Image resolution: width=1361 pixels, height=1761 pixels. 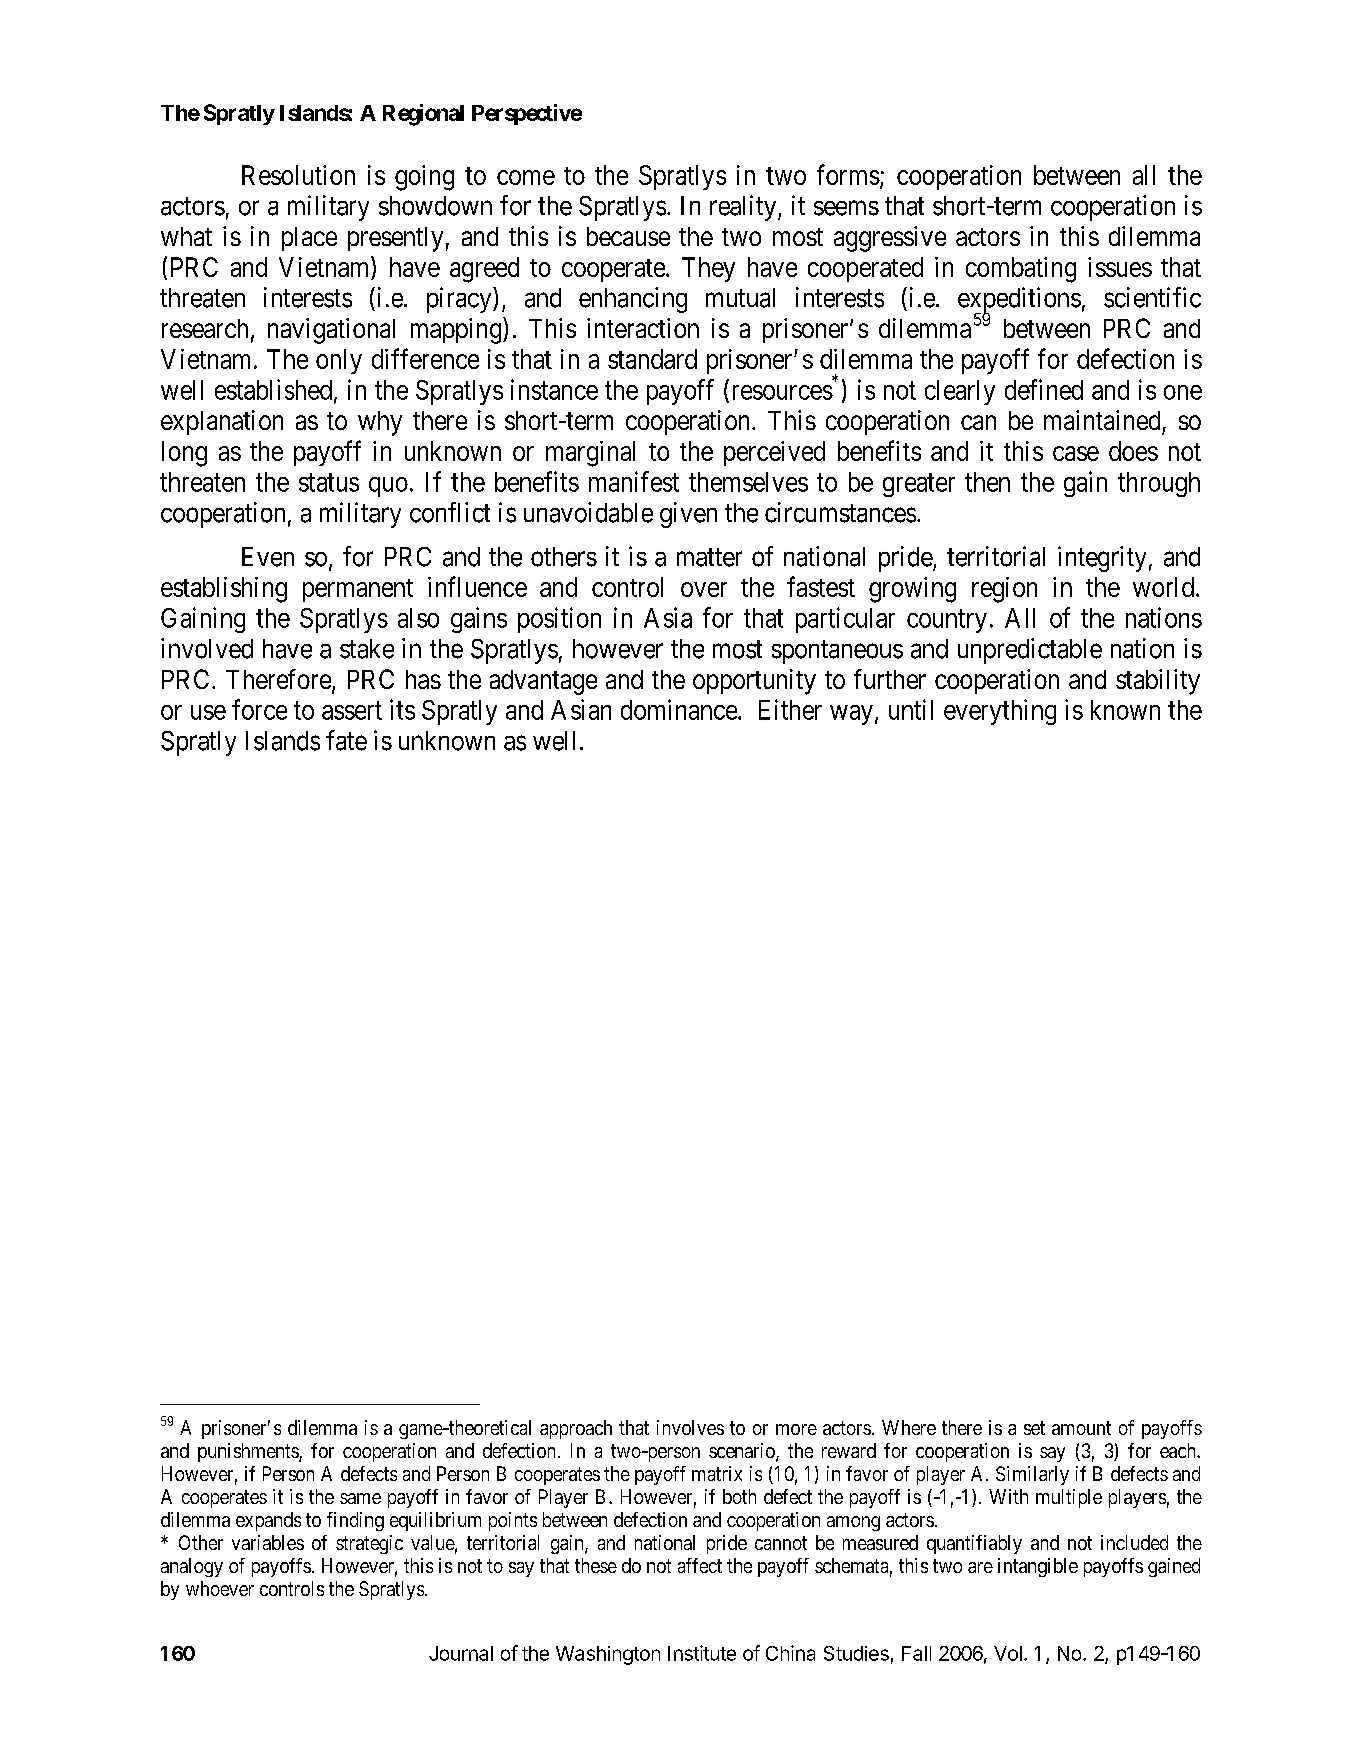 I want to click on status, so click(x=329, y=483).
